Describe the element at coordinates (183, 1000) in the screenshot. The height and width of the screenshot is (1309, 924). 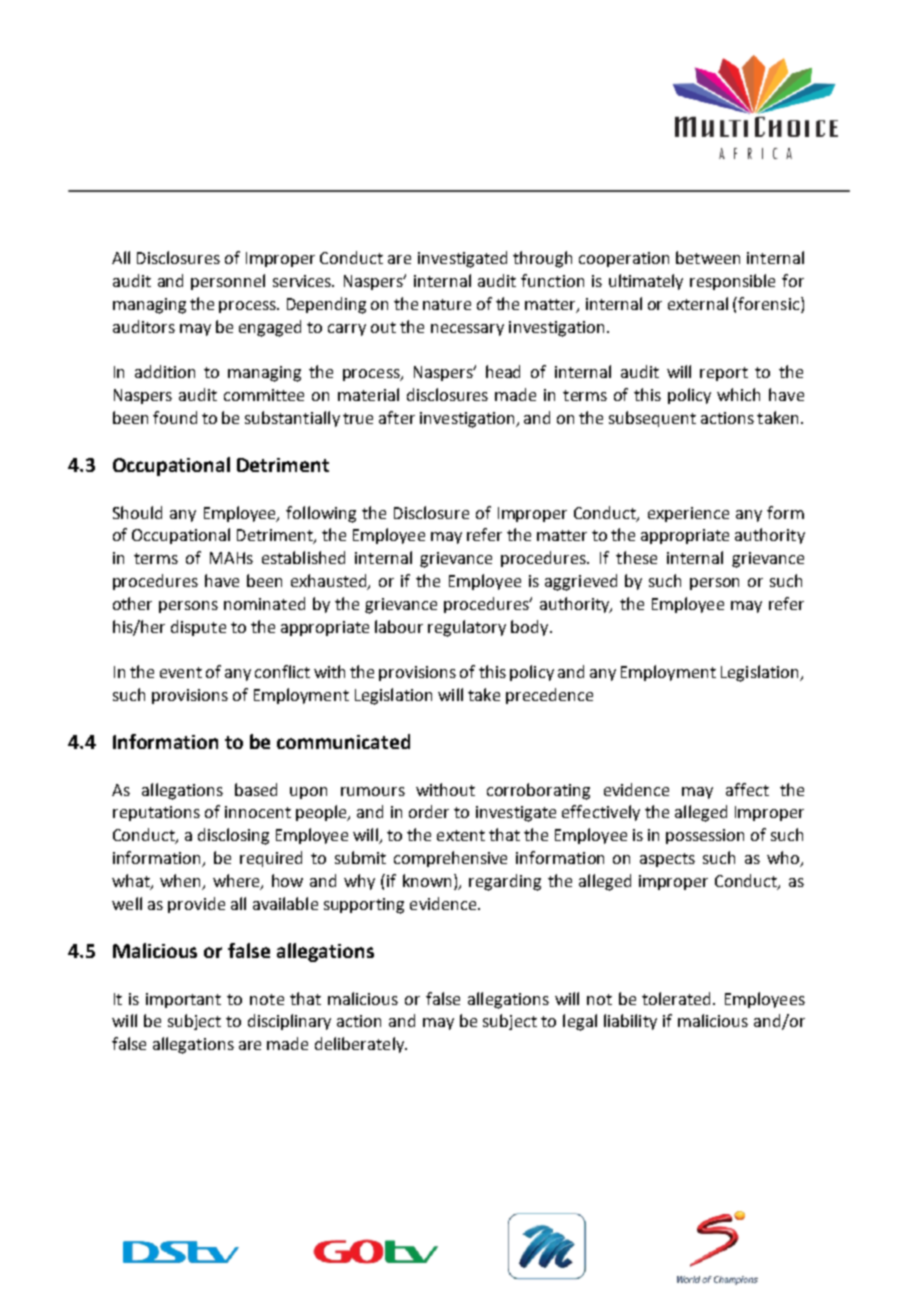
I see `important` at that location.
